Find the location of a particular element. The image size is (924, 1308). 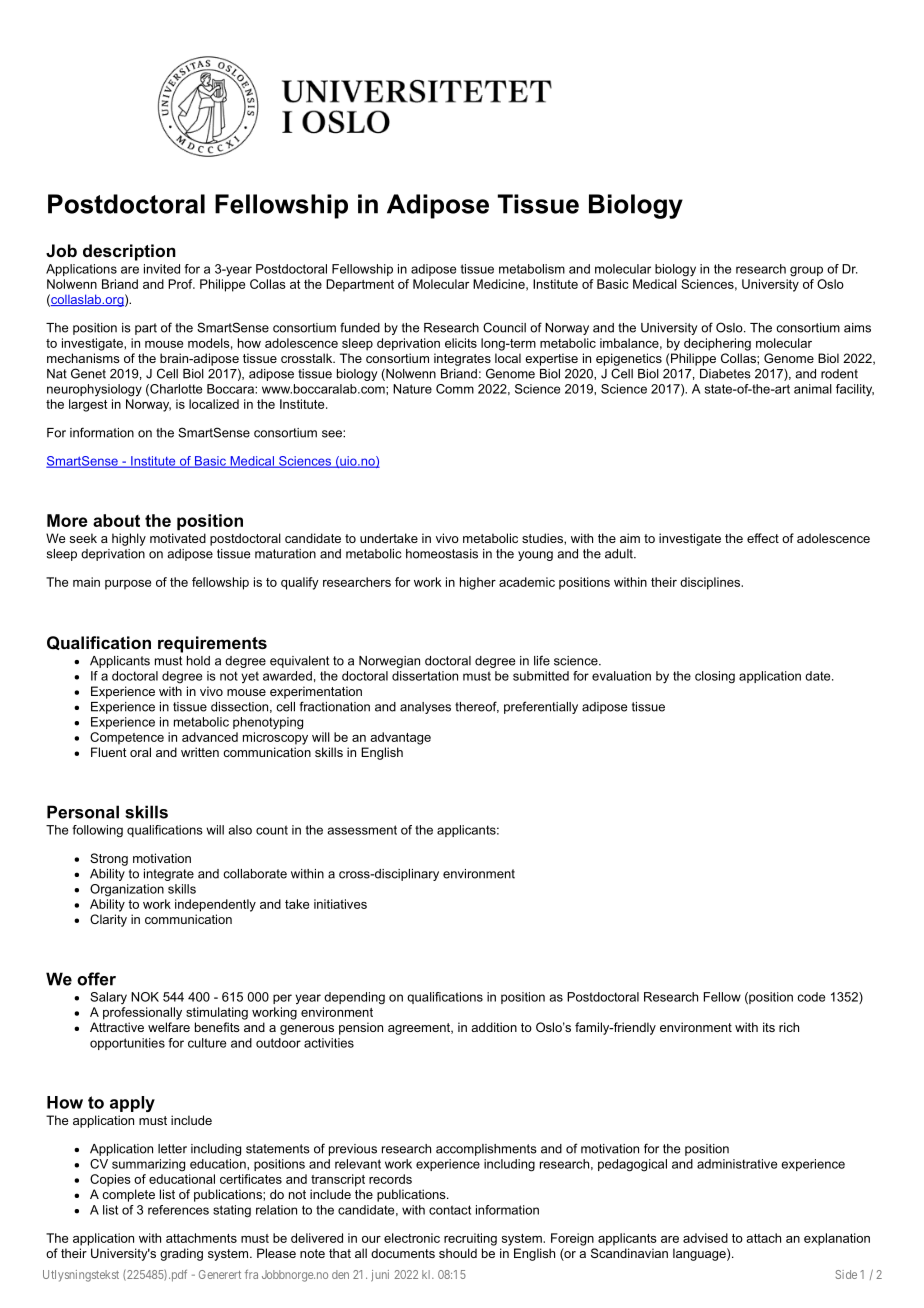

advantage is located at coordinates (401, 738).
